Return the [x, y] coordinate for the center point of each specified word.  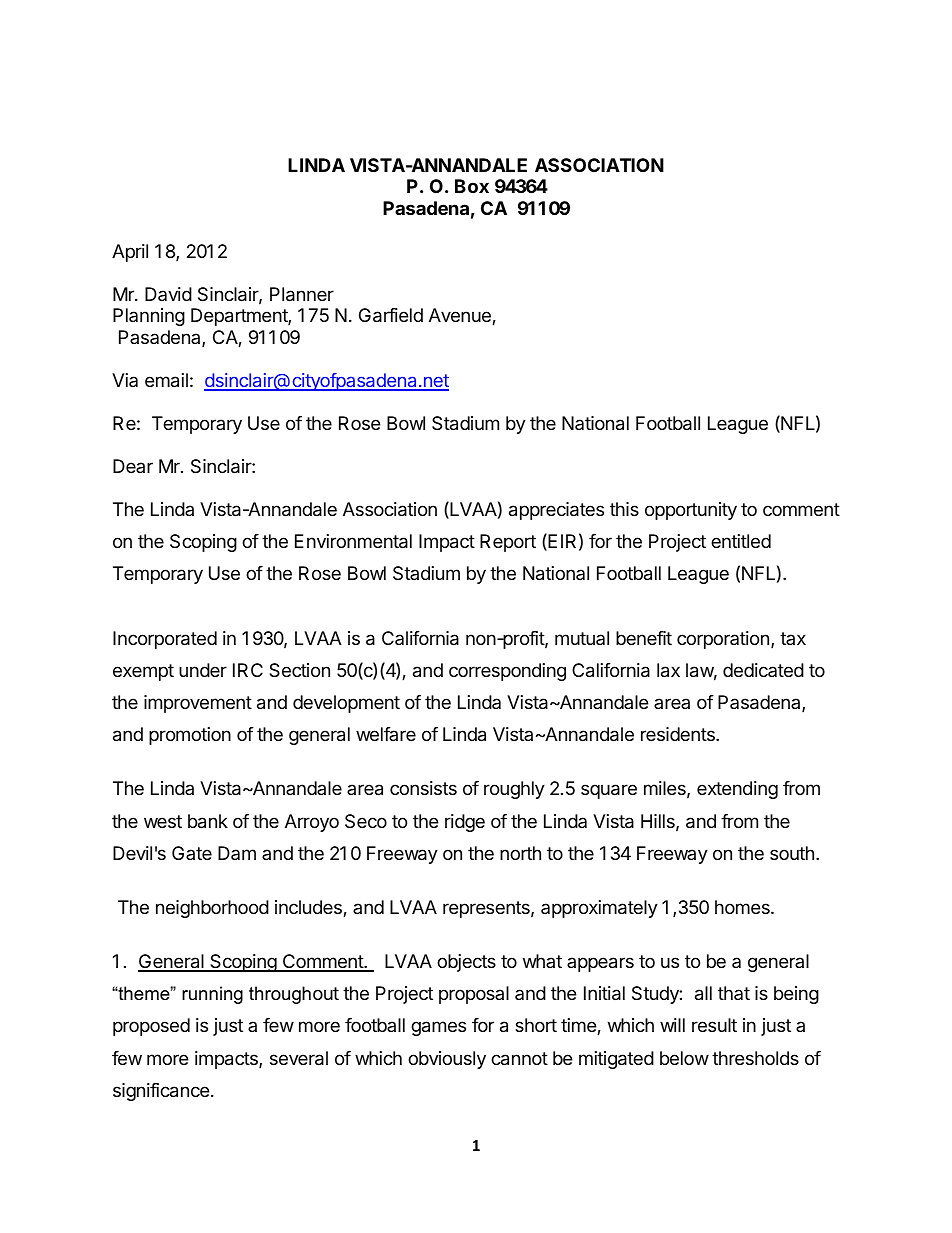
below [684, 1058]
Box [472, 186]
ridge [465, 823]
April [130, 253]
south [792, 853]
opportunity [691, 511]
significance [161, 1092]
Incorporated [165, 640]
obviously [447, 1060]
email [166, 380]
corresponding [507, 672]
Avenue [461, 316]
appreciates [556, 511]
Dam [237, 853]
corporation [723, 640]
